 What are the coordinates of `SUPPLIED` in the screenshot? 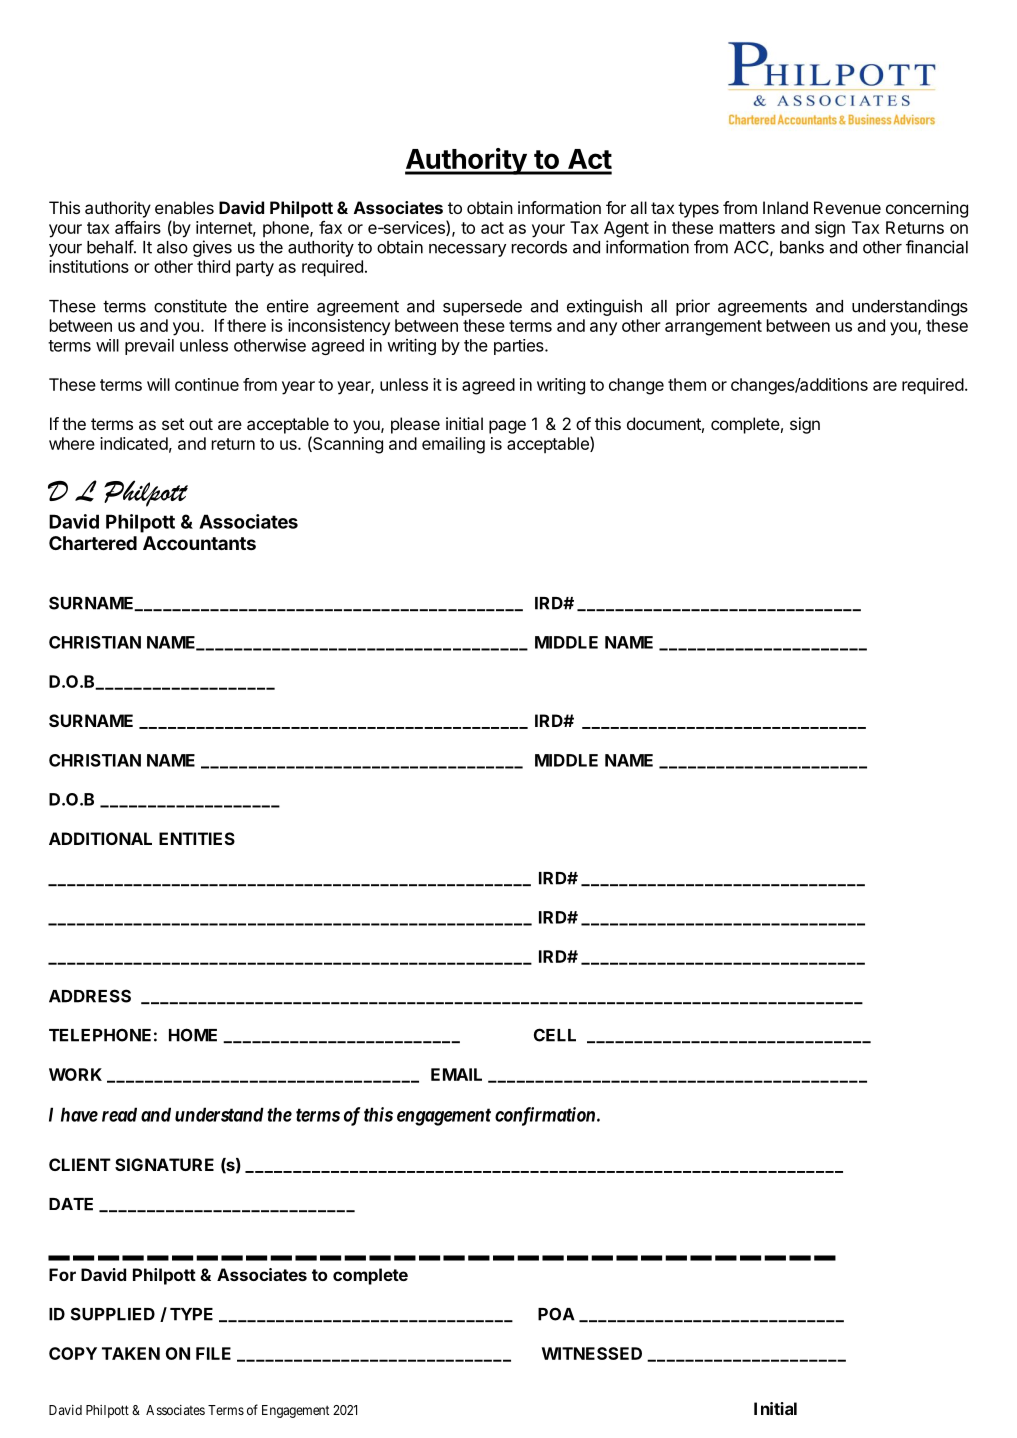 It's located at (113, 1314).
